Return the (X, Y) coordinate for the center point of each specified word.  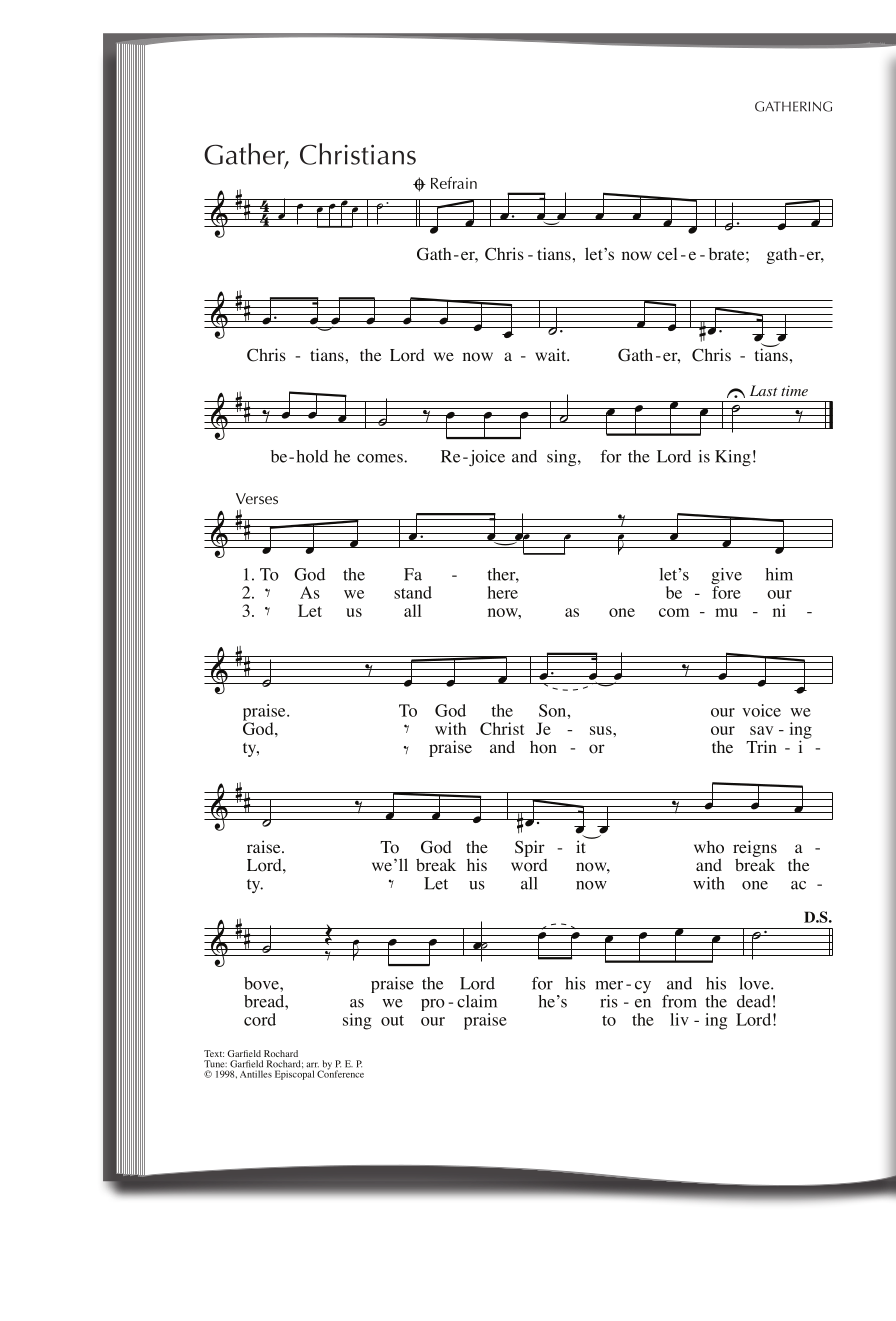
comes (381, 458)
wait (551, 354)
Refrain (454, 183)
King (733, 458)
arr (312, 1065)
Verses (257, 498)
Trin (761, 746)
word (529, 864)
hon (543, 747)
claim (477, 1001)
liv (679, 1019)
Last (764, 390)
